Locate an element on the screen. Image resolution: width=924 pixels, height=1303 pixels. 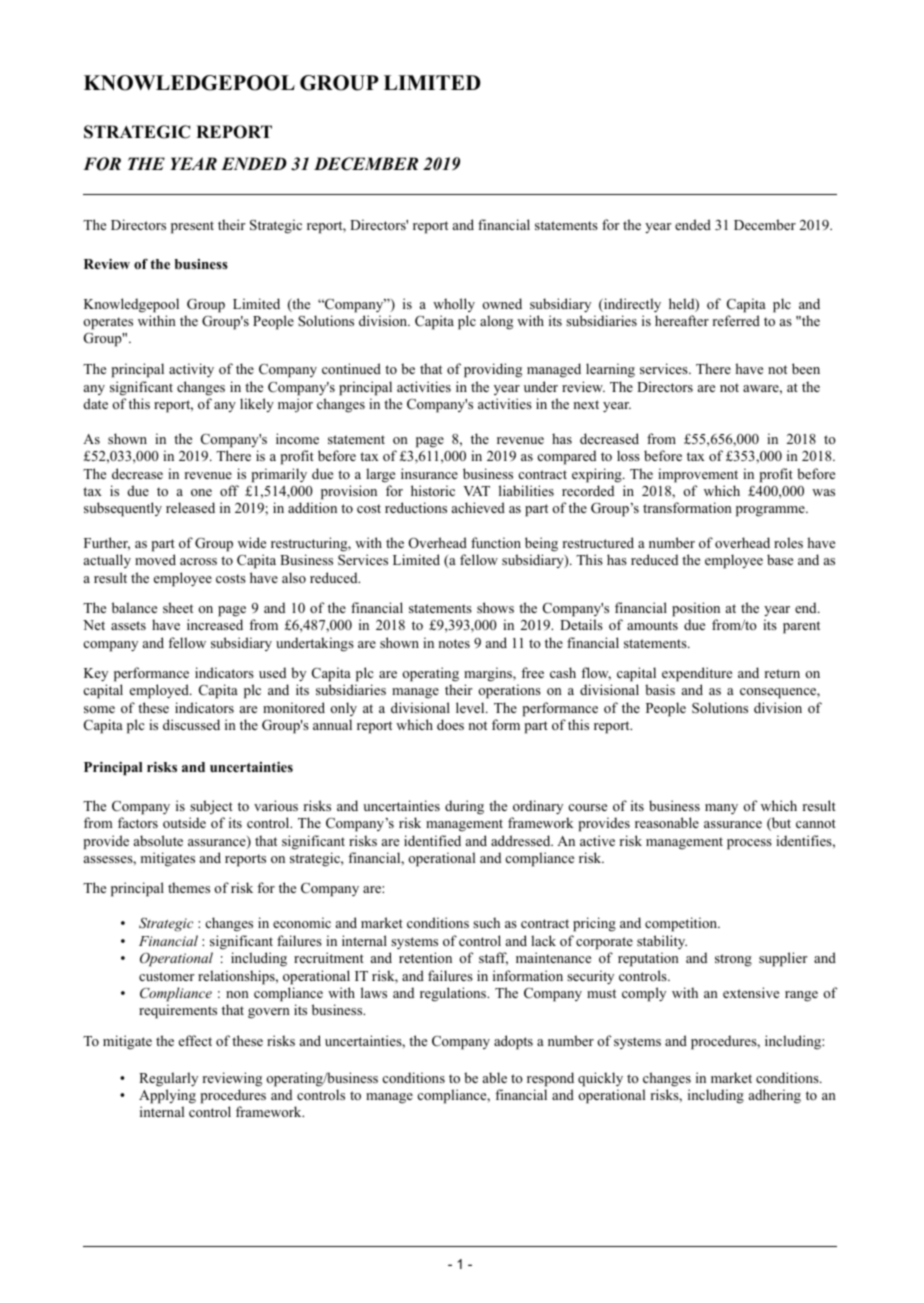
notes is located at coordinates (454, 643).
